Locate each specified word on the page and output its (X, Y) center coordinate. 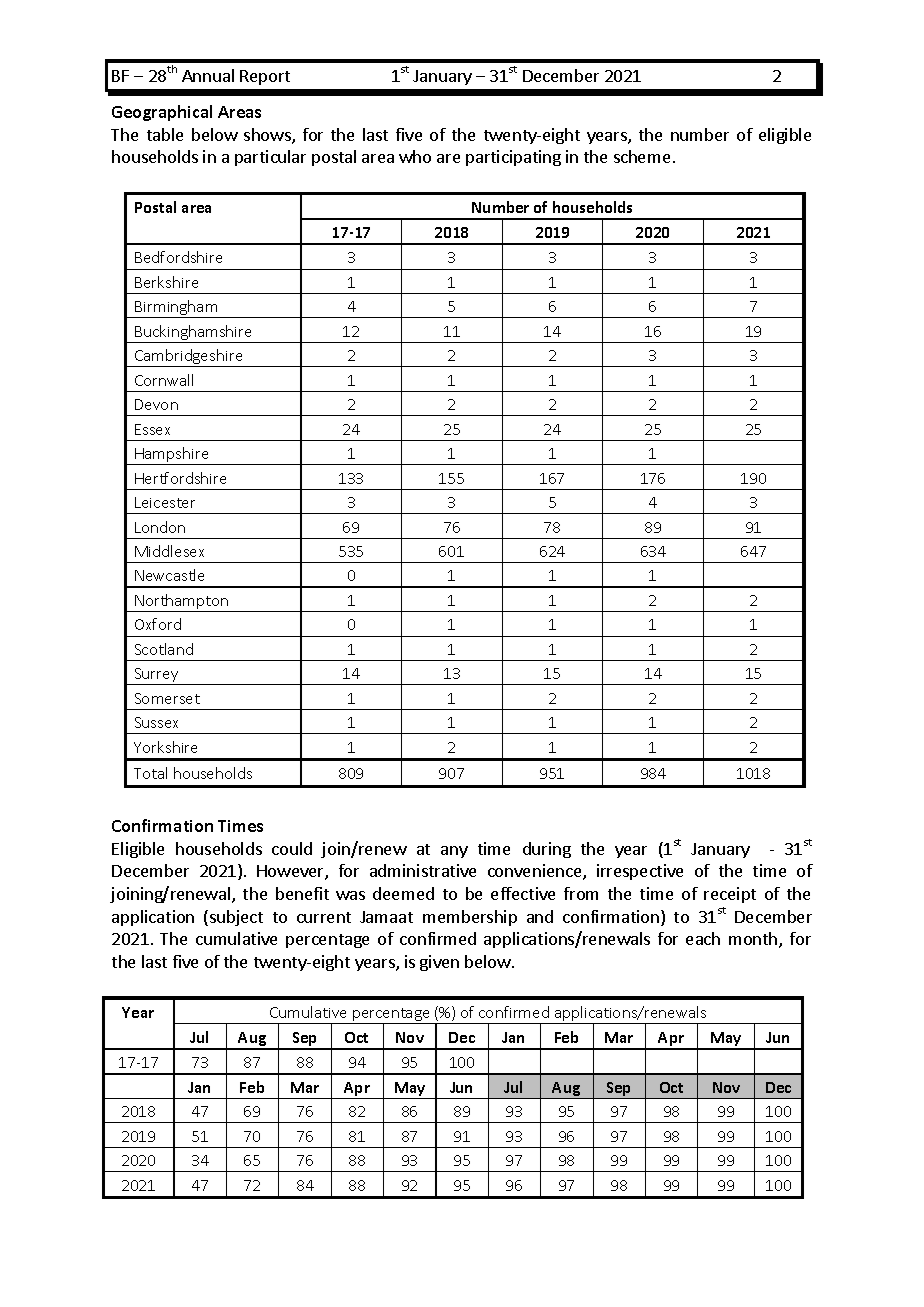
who (415, 156)
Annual (208, 75)
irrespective (640, 872)
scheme (642, 156)
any (454, 852)
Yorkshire (165, 747)
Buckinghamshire (194, 334)
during (547, 850)
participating (513, 158)
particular (270, 158)
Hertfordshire (180, 478)
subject (236, 918)
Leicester (165, 502)
